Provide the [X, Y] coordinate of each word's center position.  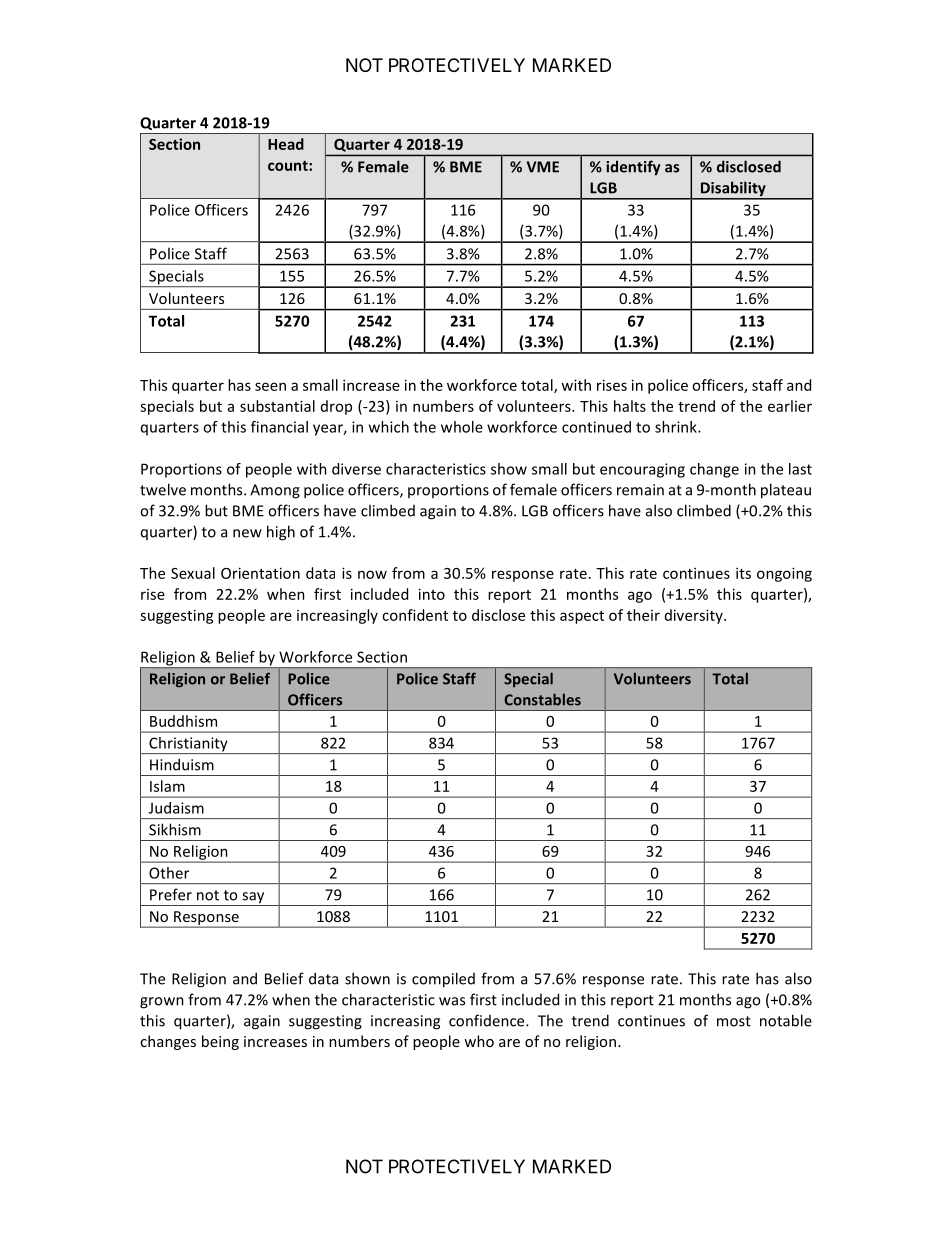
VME [543, 167]
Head [286, 144]
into [432, 594]
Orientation [260, 573]
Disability [733, 190]
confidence [488, 1020]
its [743, 573]
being [220, 1042]
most [734, 1021]
